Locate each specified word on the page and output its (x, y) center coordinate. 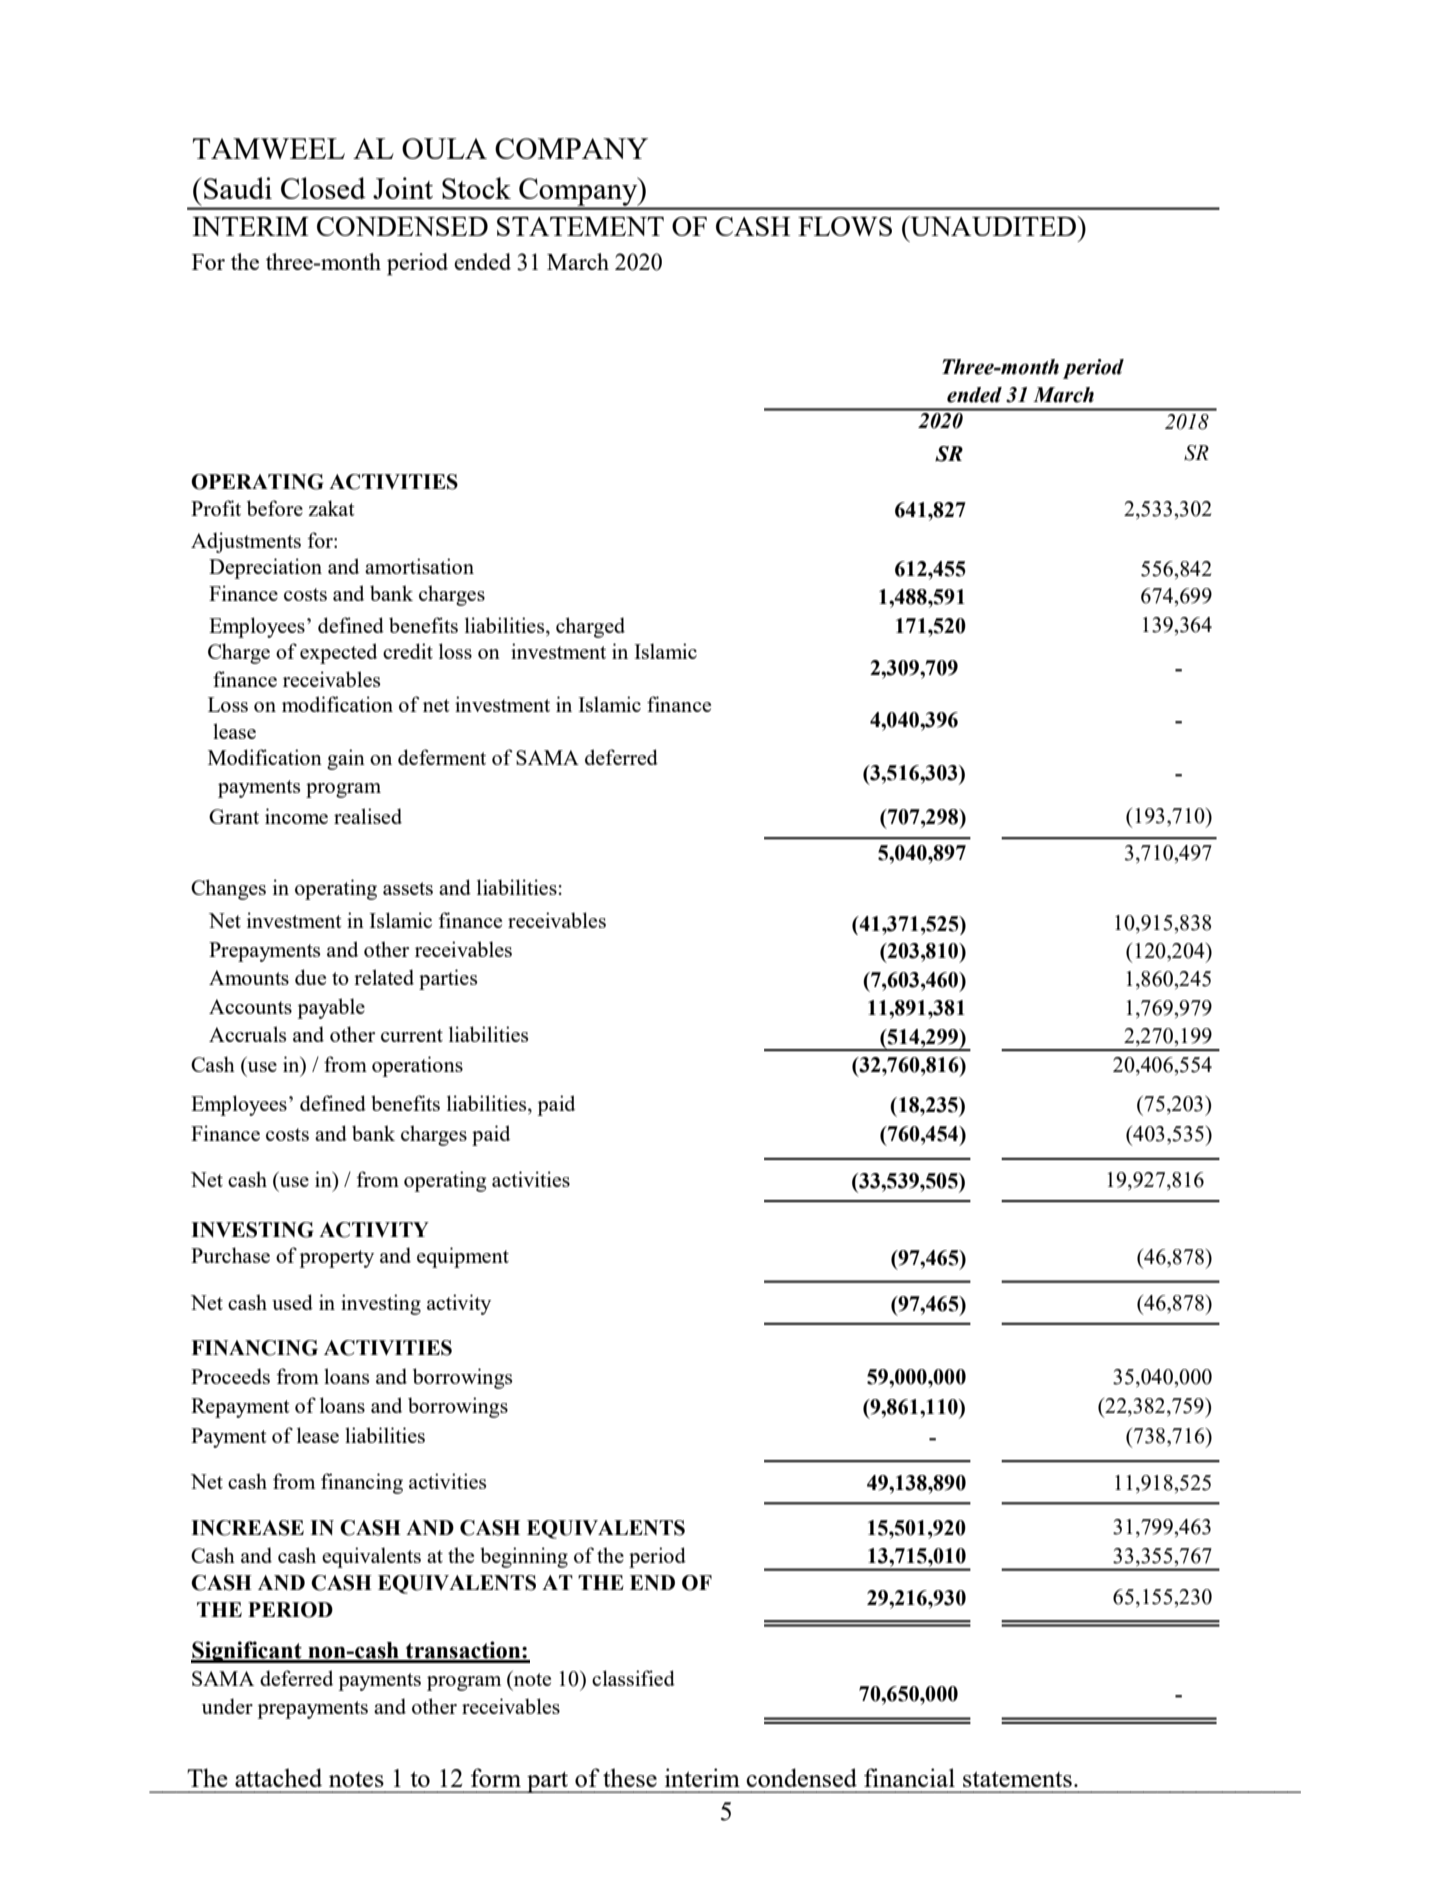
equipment (463, 1257)
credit (408, 651)
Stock (476, 188)
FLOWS (845, 226)
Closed (323, 188)
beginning (524, 1557)
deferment (442, 757)
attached (278, 1777)
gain (346, 759)
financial (909, 1777)
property (336, 1259)
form (496, 1777)
